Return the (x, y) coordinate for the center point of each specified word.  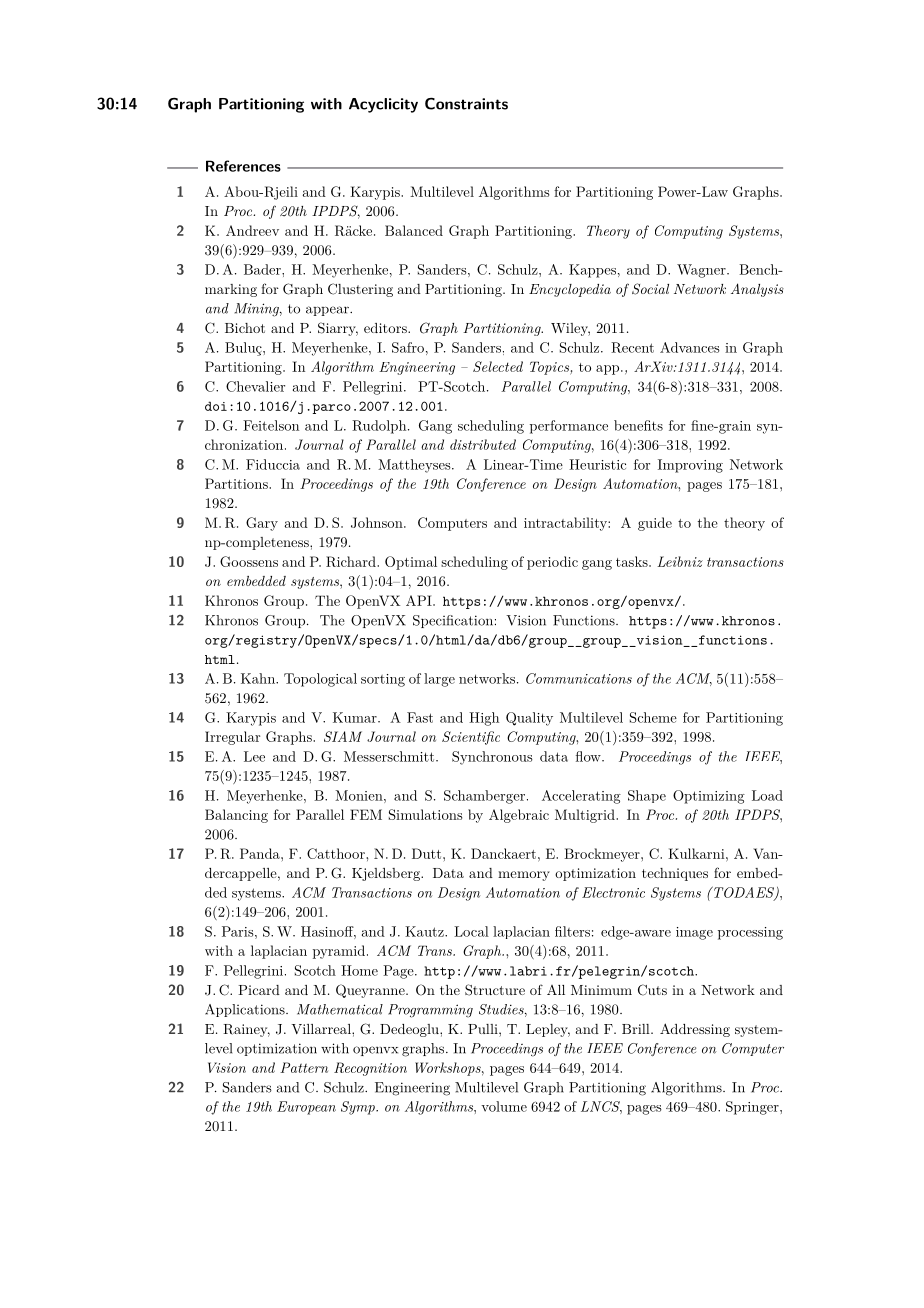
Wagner (702, 271)
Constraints (466, 104)
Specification (453, 621)
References (243, 166)
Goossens (249, 561)
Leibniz (680, 561)
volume (504, 1106)
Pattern (304, 1067)
